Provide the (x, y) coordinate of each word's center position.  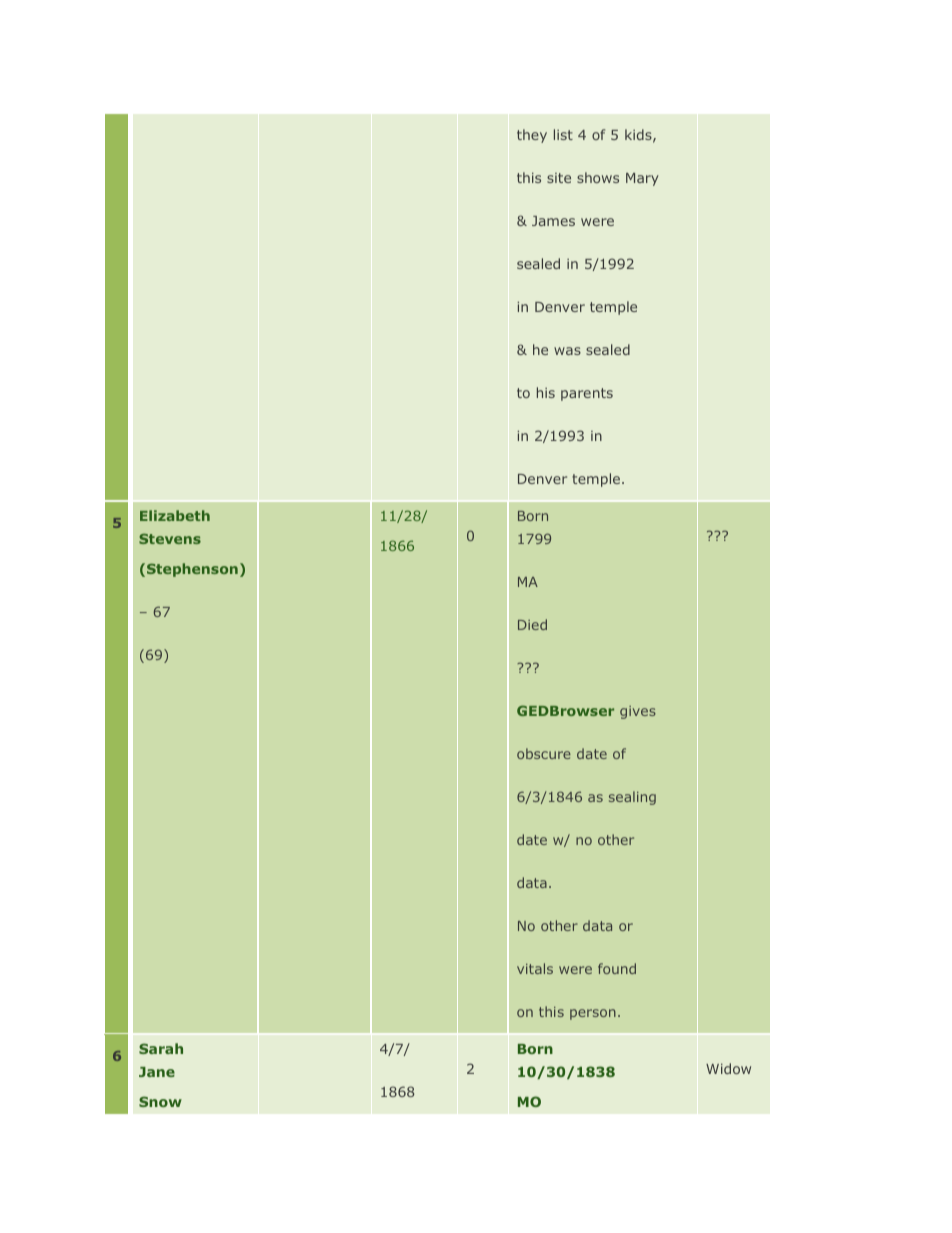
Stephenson (192, 570)
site (559, 178)
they (532, 136)
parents (587, 394)
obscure (544, 753)
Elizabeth (175, 515)
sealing (632, 798)
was (567, 351)
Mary (642, 179)
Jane (157, 1072)
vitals (535, 968)
